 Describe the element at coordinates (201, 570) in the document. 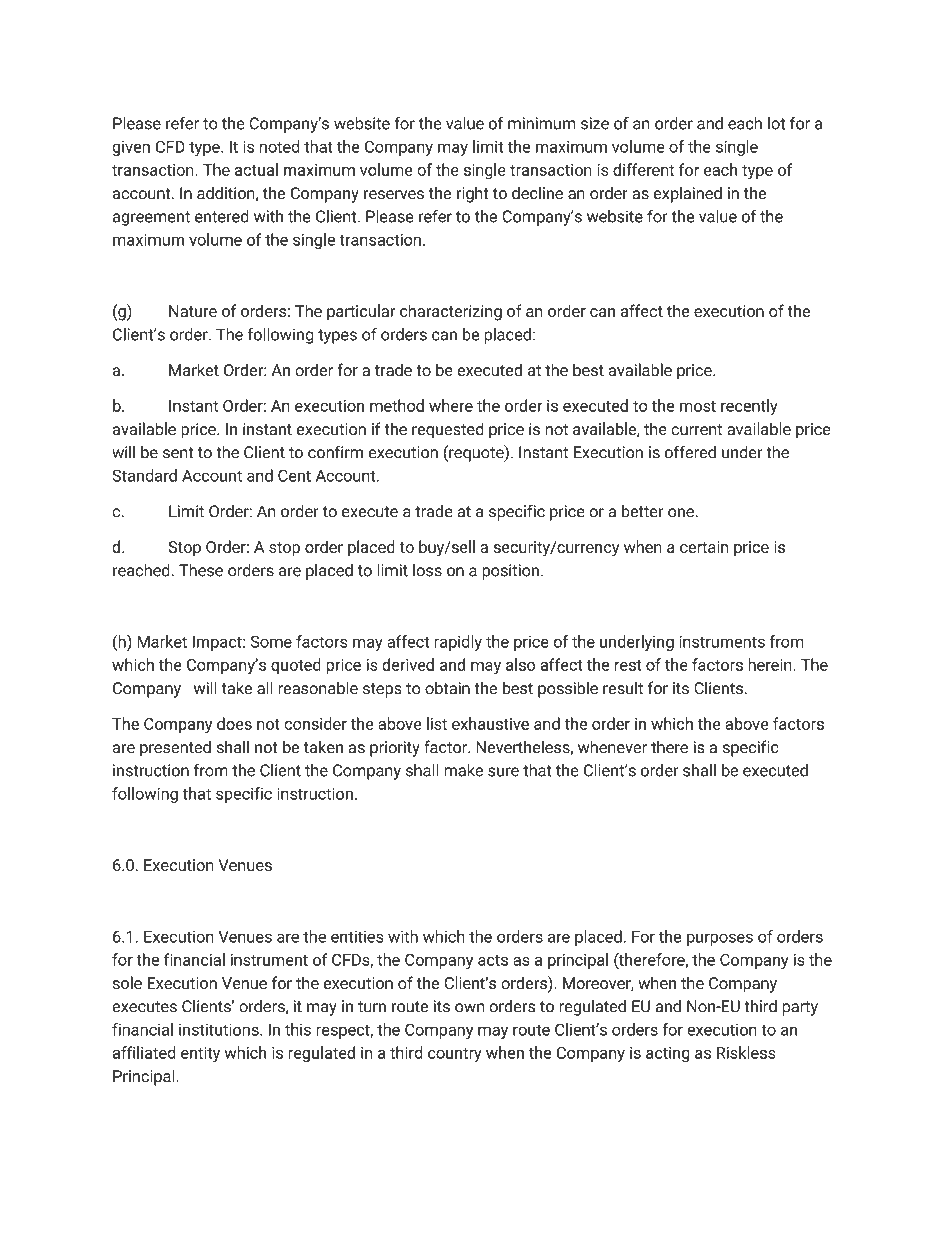

I see `These` at that location.
